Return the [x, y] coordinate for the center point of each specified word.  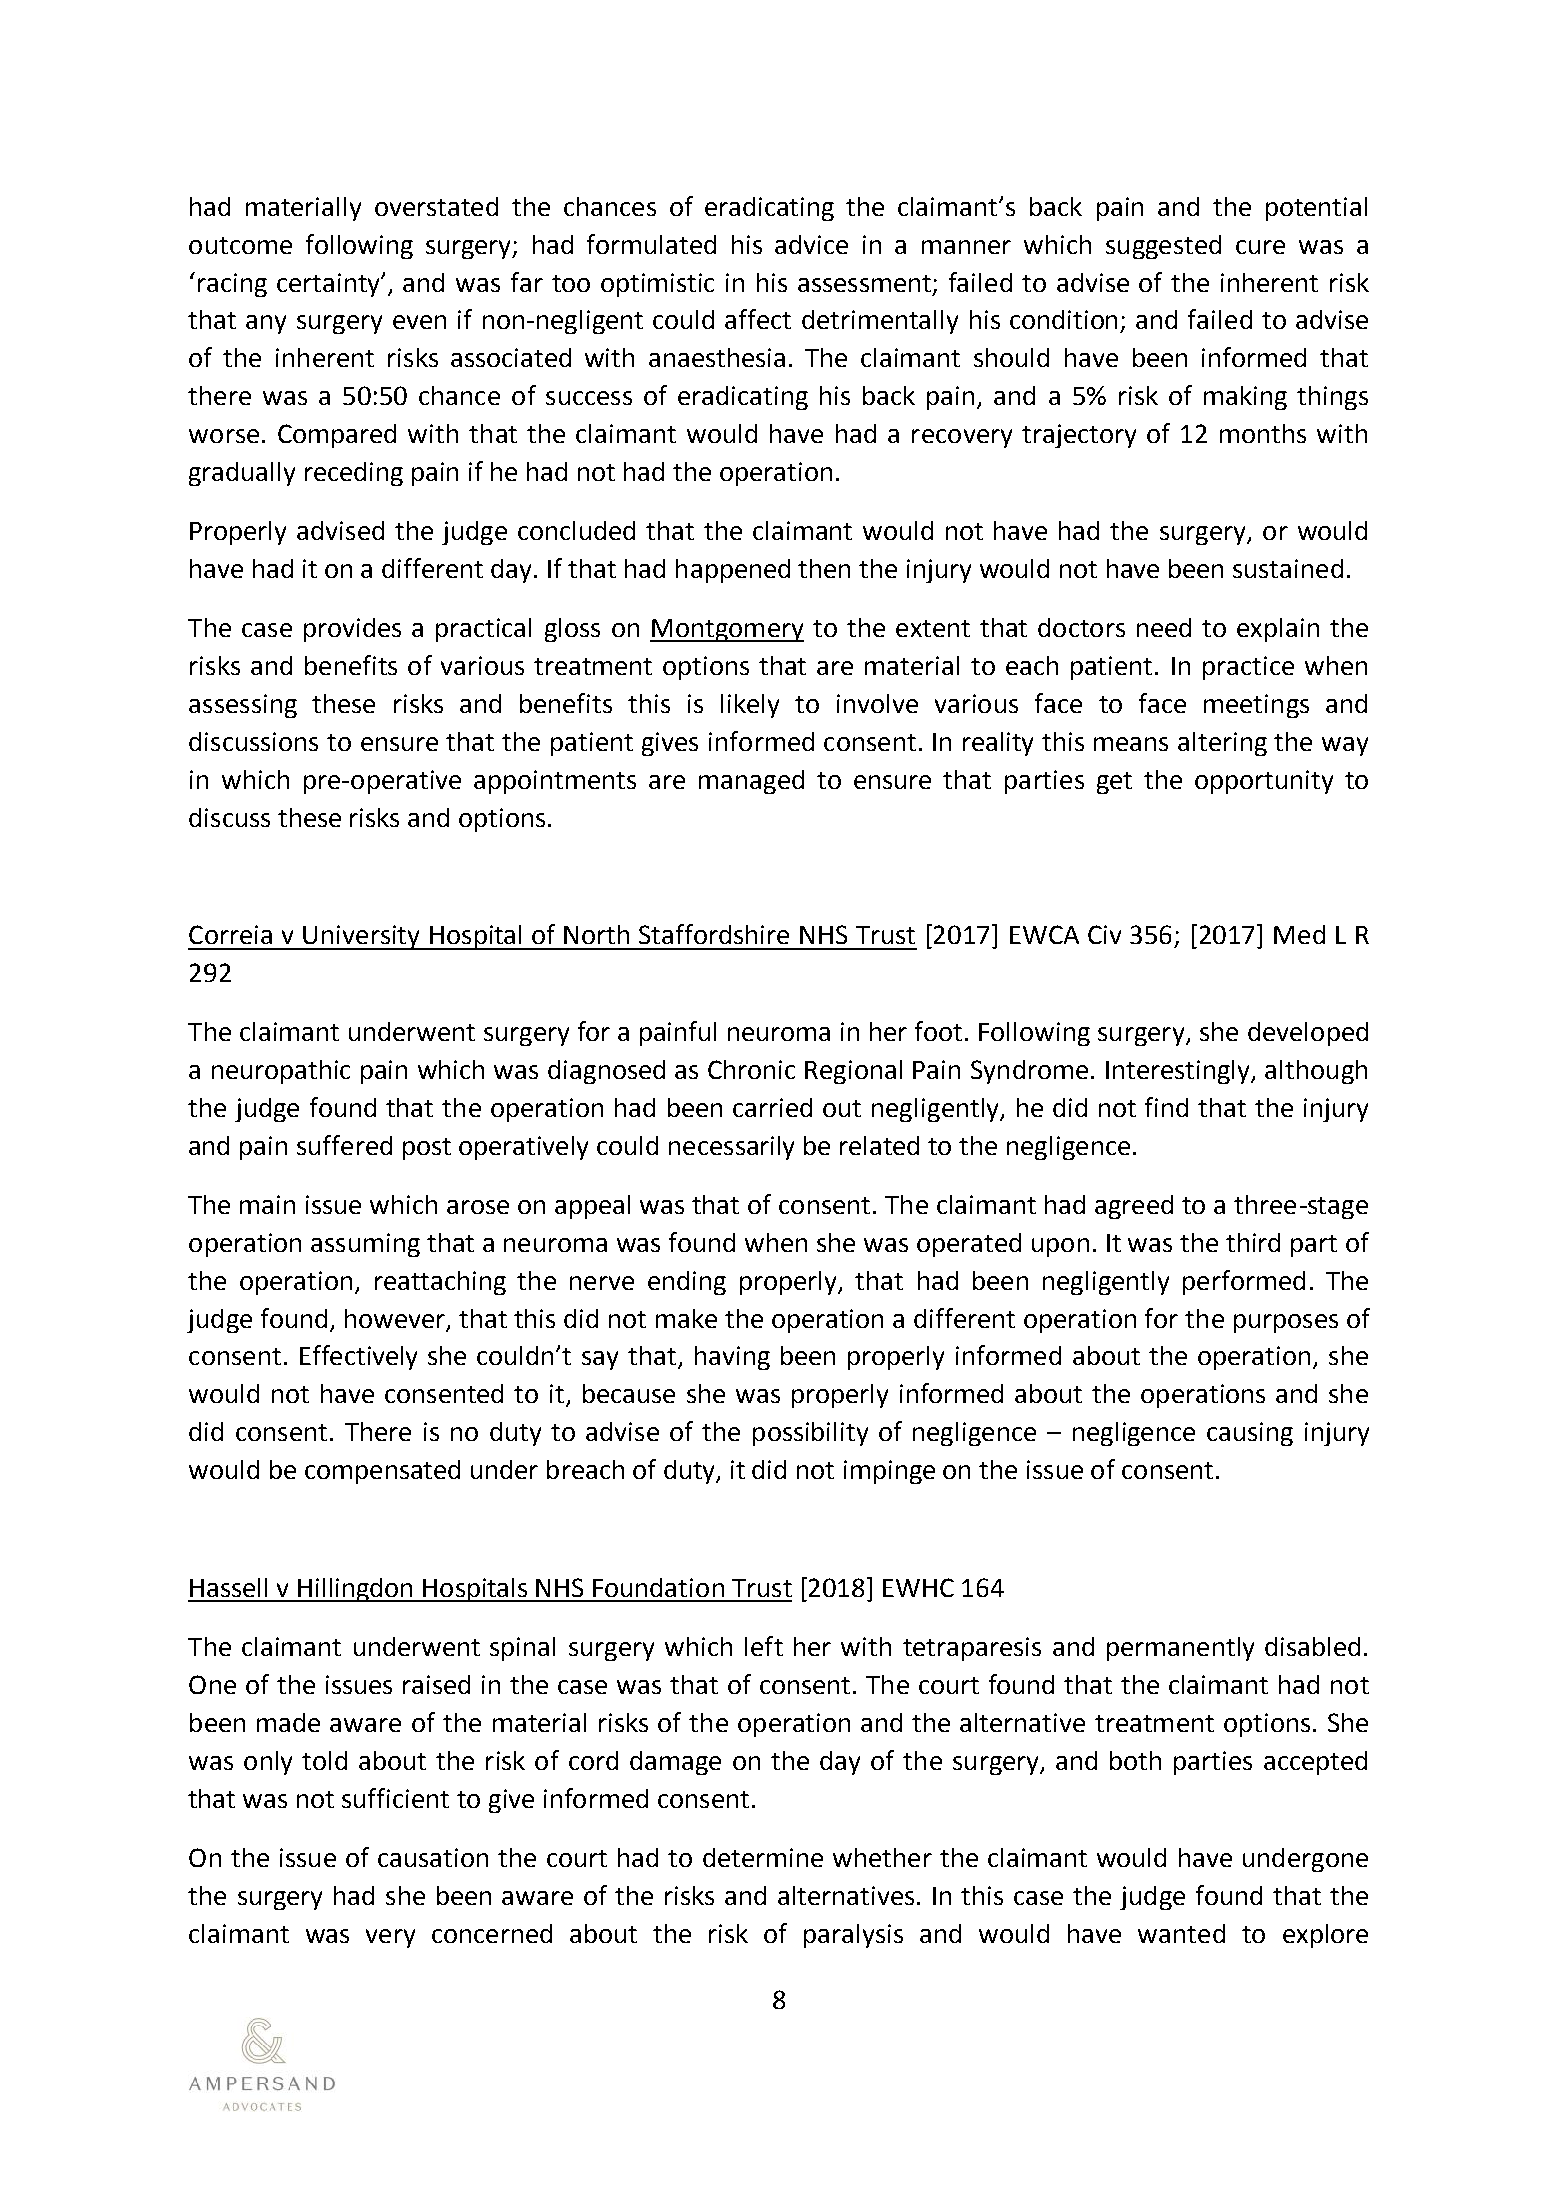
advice [811, 244]
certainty [329, 285]
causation [433, 1857]
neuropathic [281, 1072]
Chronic [751, 1069]
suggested [1163, 247]
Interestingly [1179, 1072]
